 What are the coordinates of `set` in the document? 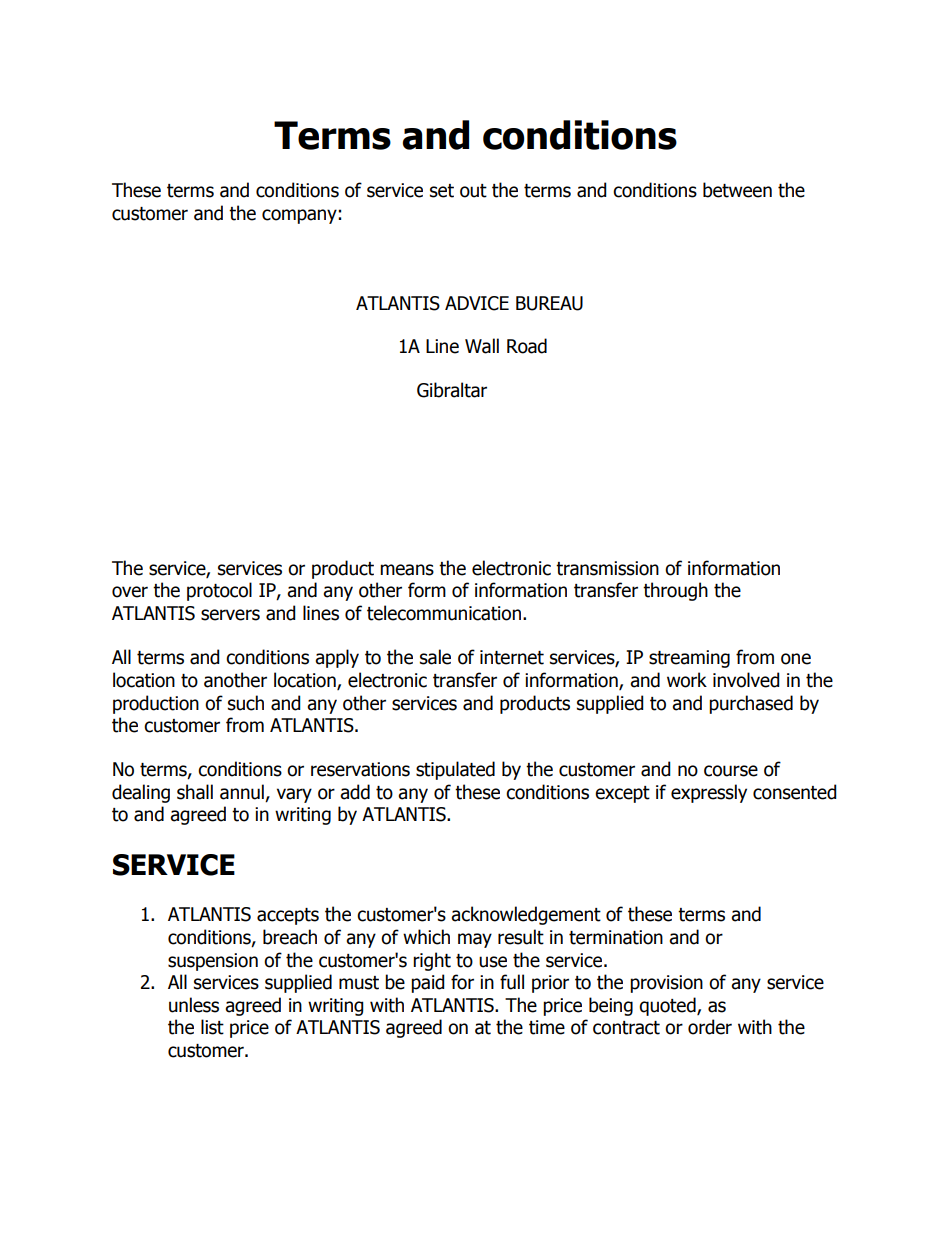 It's located at (442, 191).
